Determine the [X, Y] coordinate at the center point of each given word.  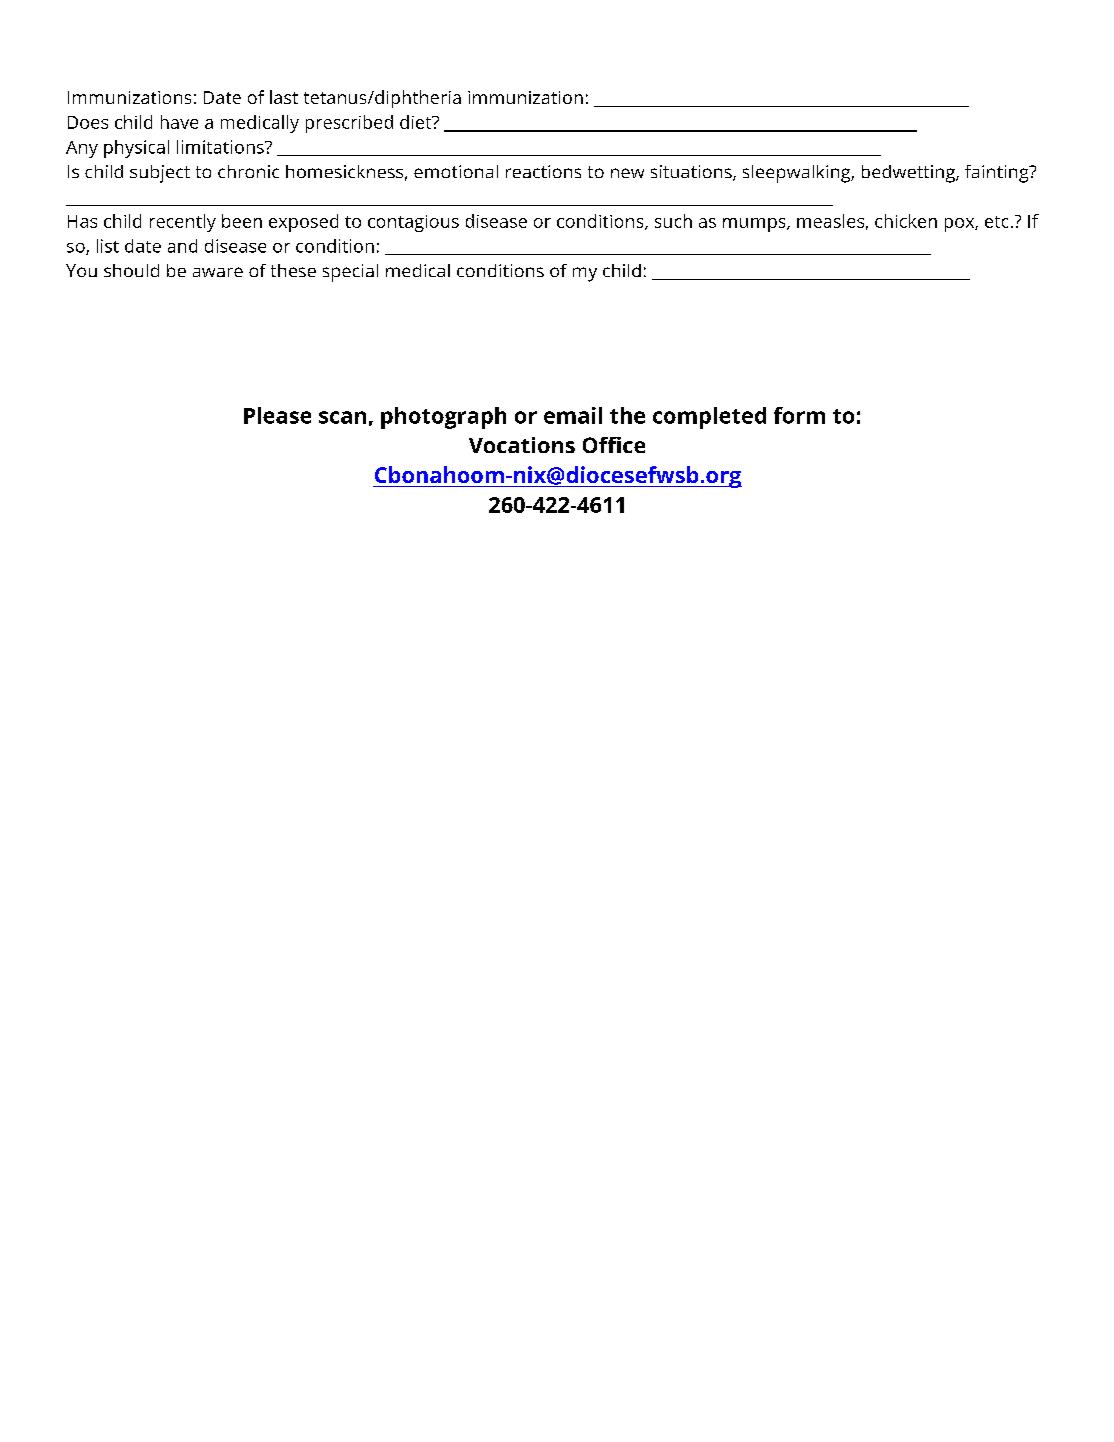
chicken [906, 221]
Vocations [522, 445]
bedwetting [909, 174]
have [179, 122]
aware [218, 272]
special [350, 273]
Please [277, 415]
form [799, 415]
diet [417, 122]
